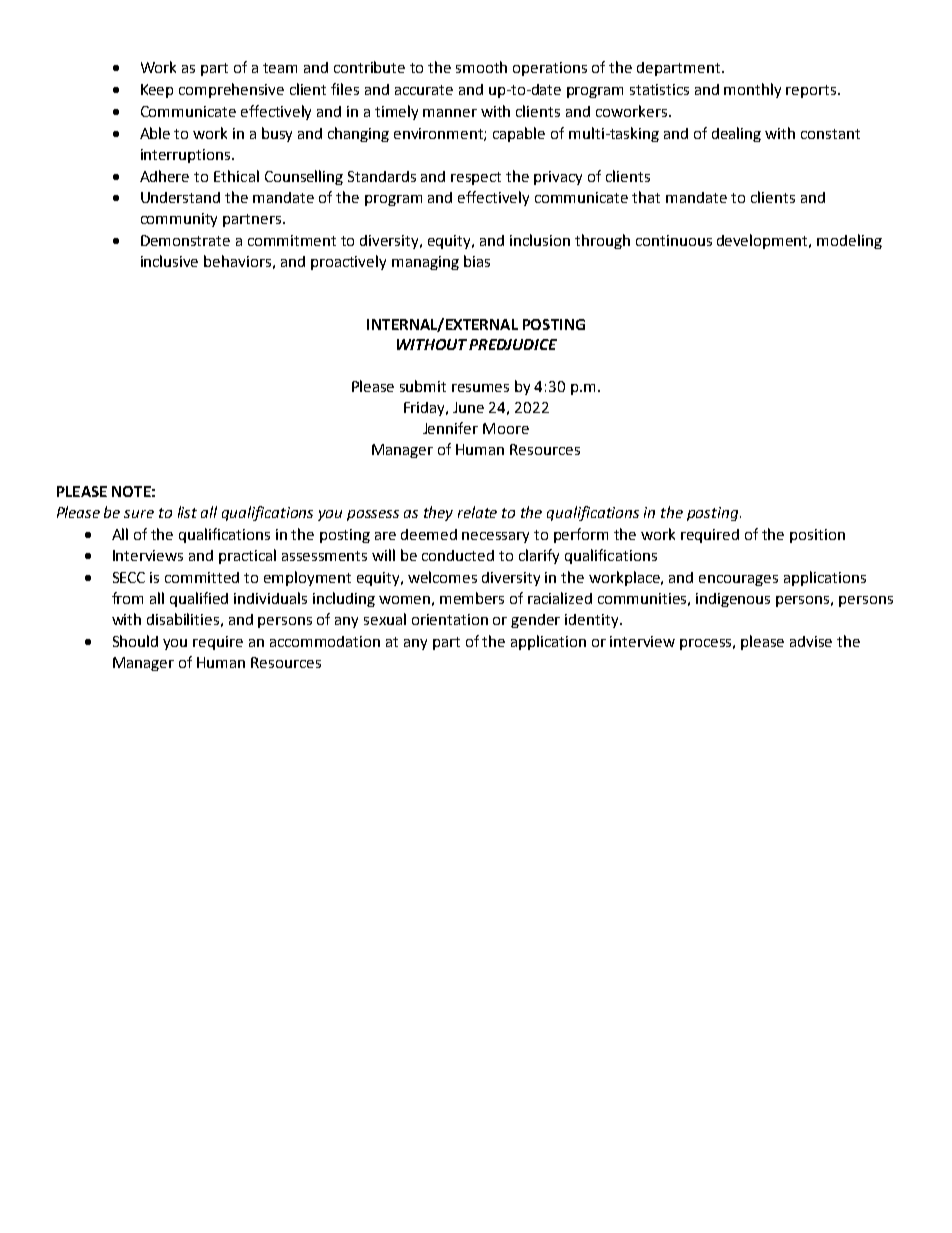 This image has width=952, height=1233. I want to click on comprehensive, so click(231, 90).
